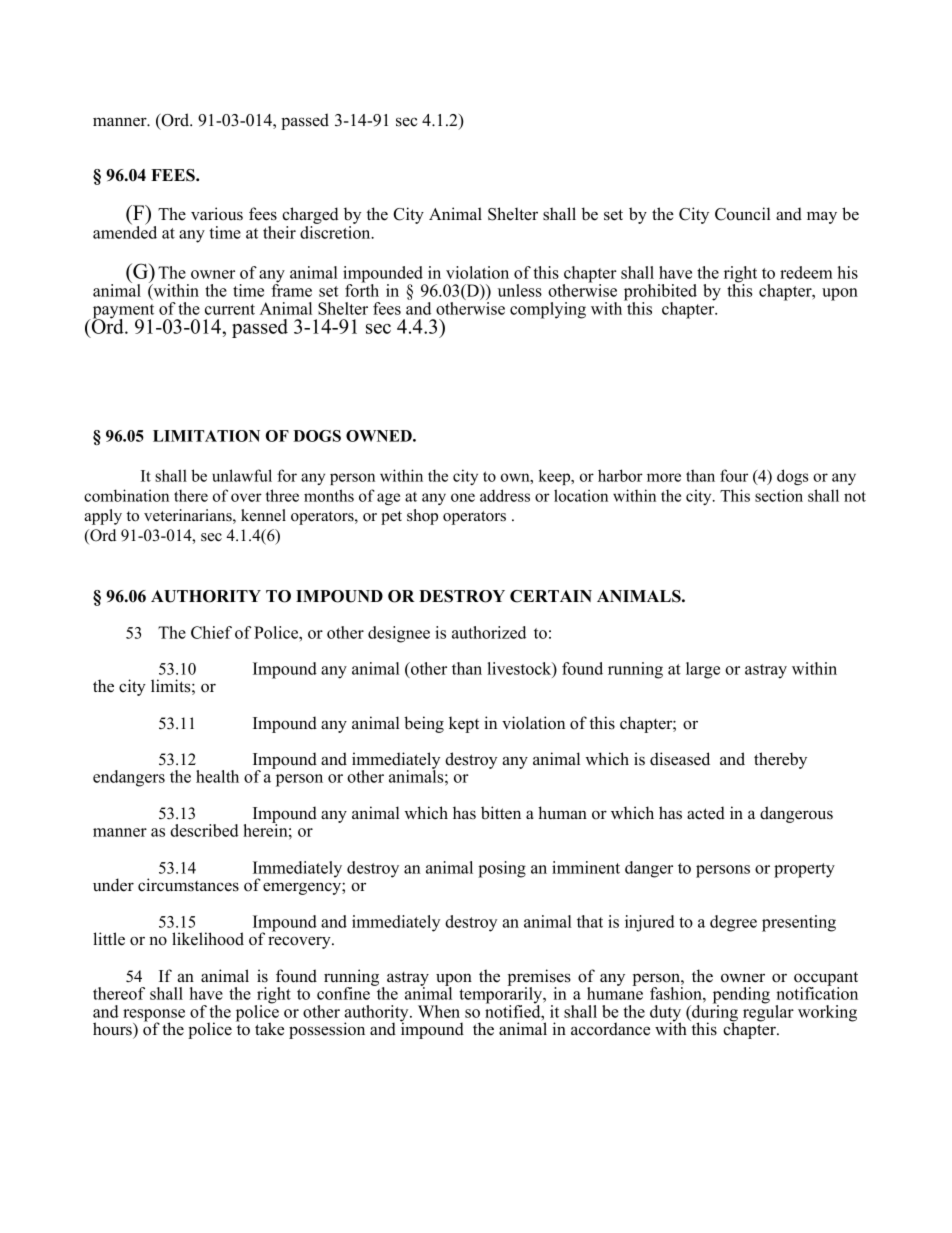 This screenshot has width=952, height=1233. Describe the element at coordinates (154, 1016) in the screenshot. I see `response` at that location.
